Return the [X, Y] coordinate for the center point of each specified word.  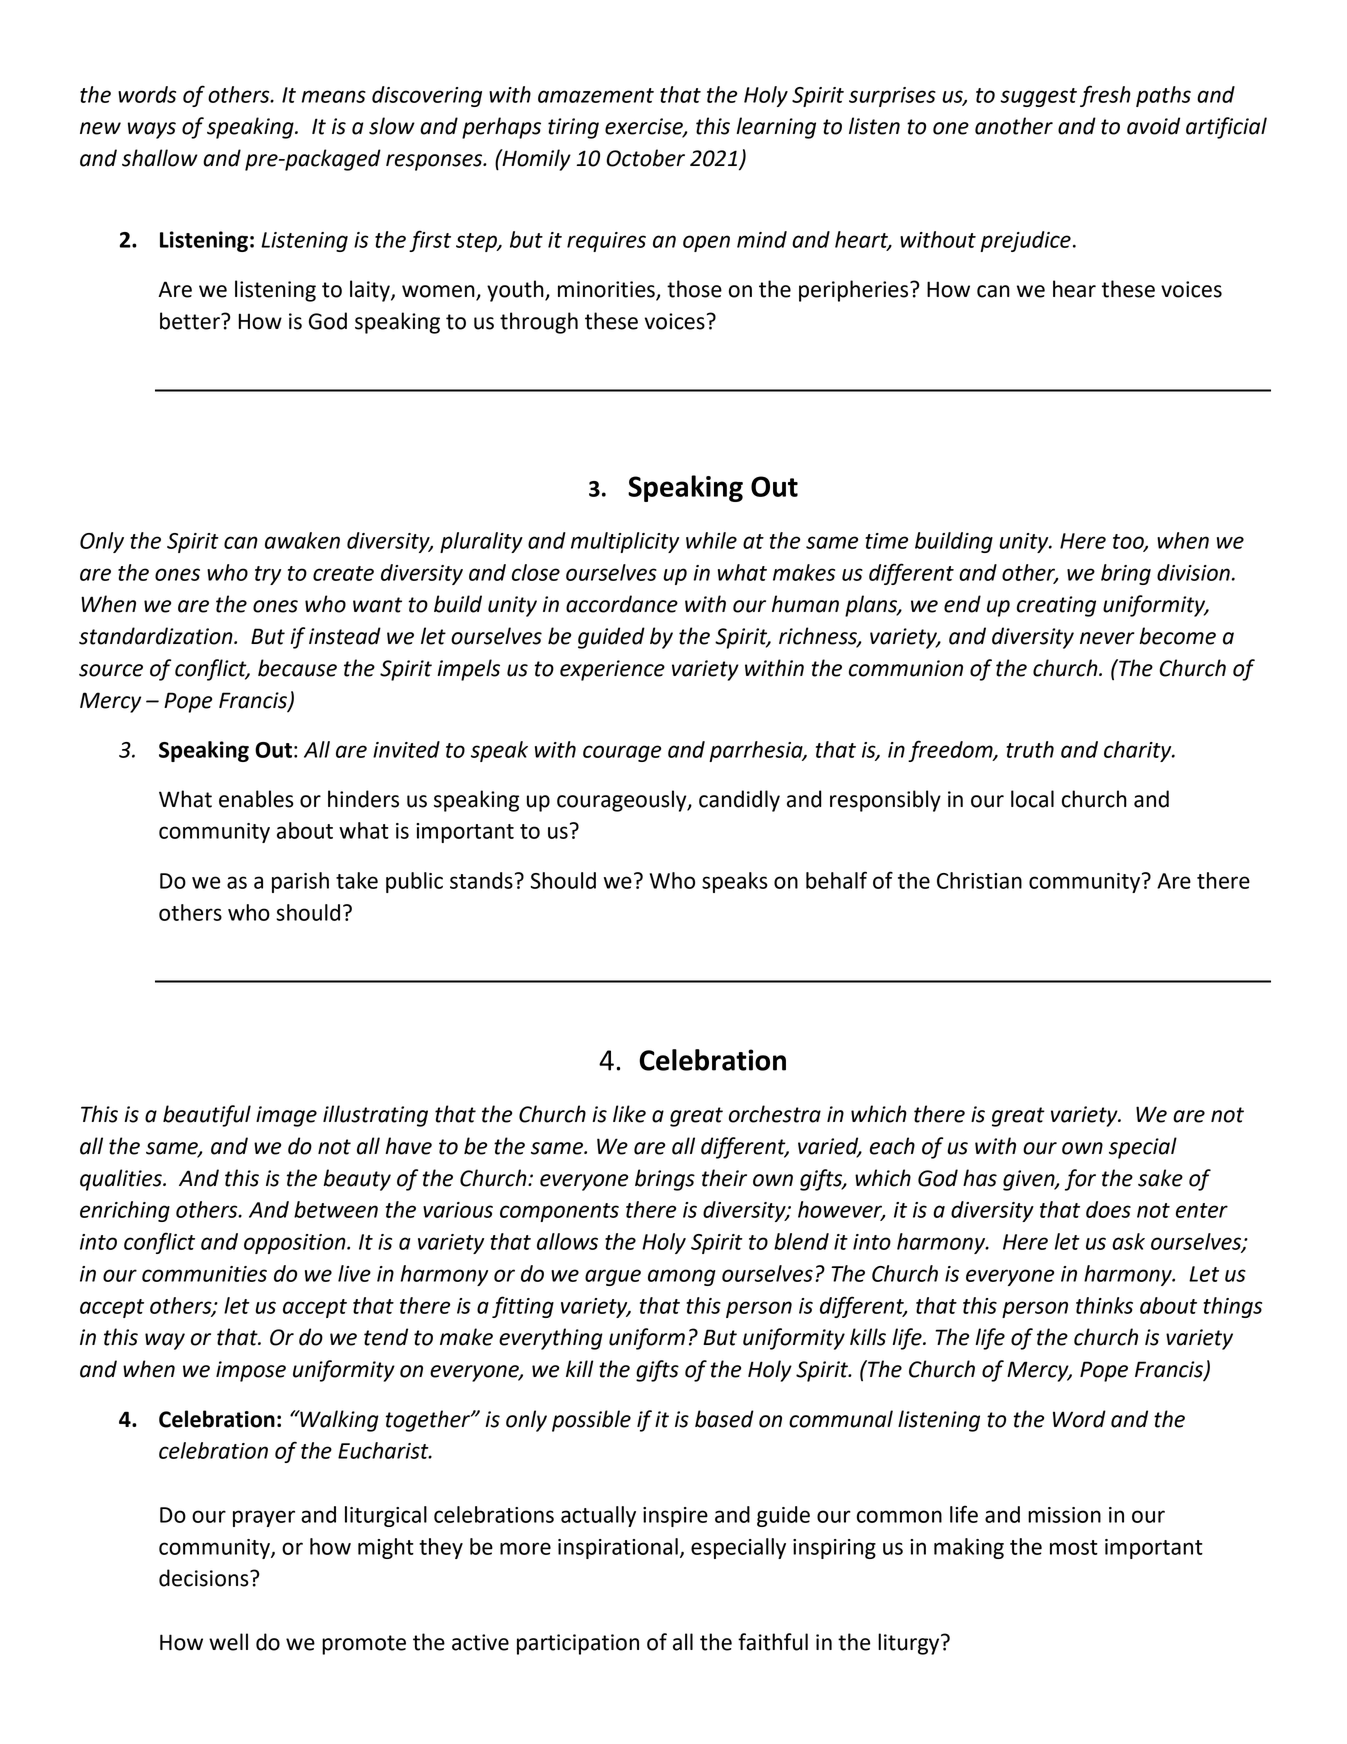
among [682, 1277]
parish [300, 882]
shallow [160, 158]
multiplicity [625, 542]
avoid [1153, 126]
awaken [302, 540]
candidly [739, 801]
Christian [979, 880]
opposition [296, 1244]
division [1193, 572]
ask [1128, 1241]
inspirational [618, 1548]
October [645, 158]
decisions [205, 1578]
